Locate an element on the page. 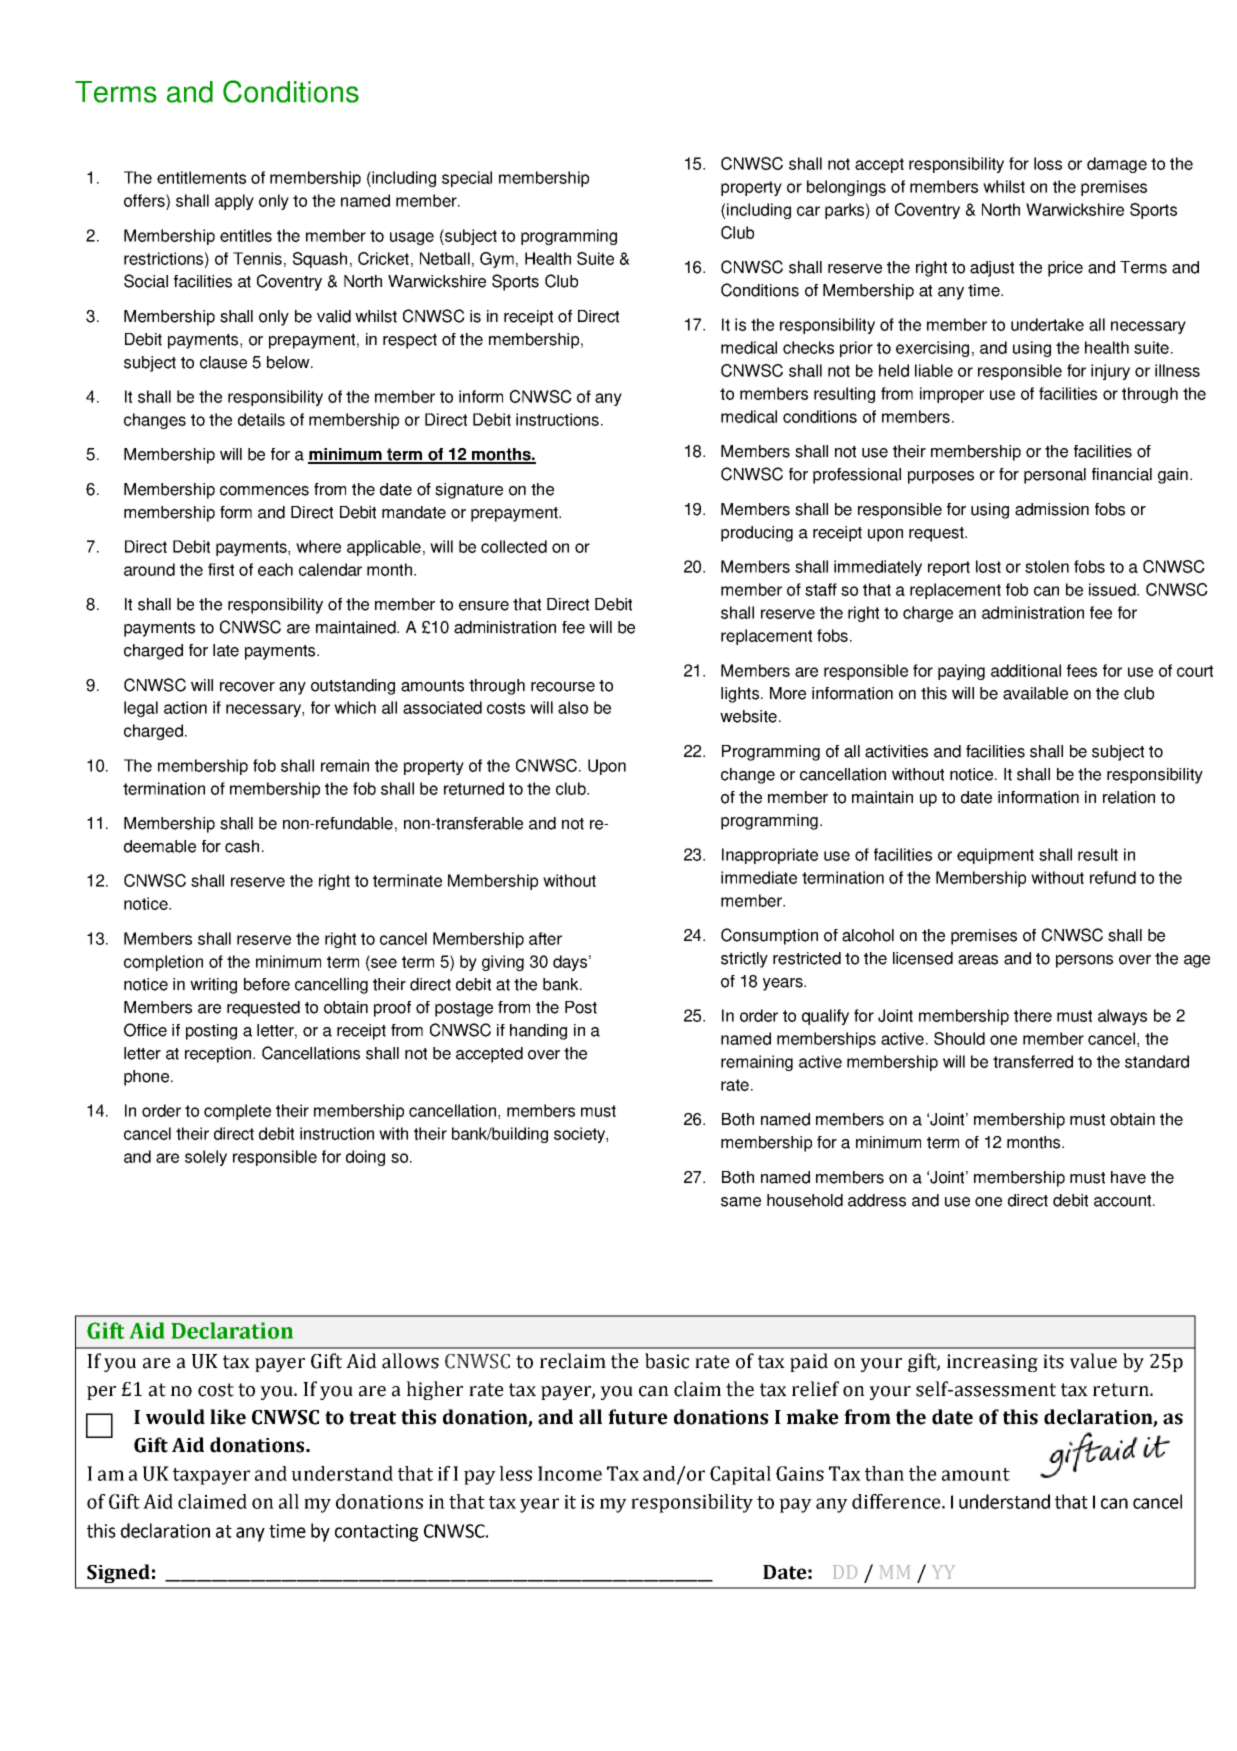 The image size is (1237, 1751). apply is located at coordinates (234, 202).
